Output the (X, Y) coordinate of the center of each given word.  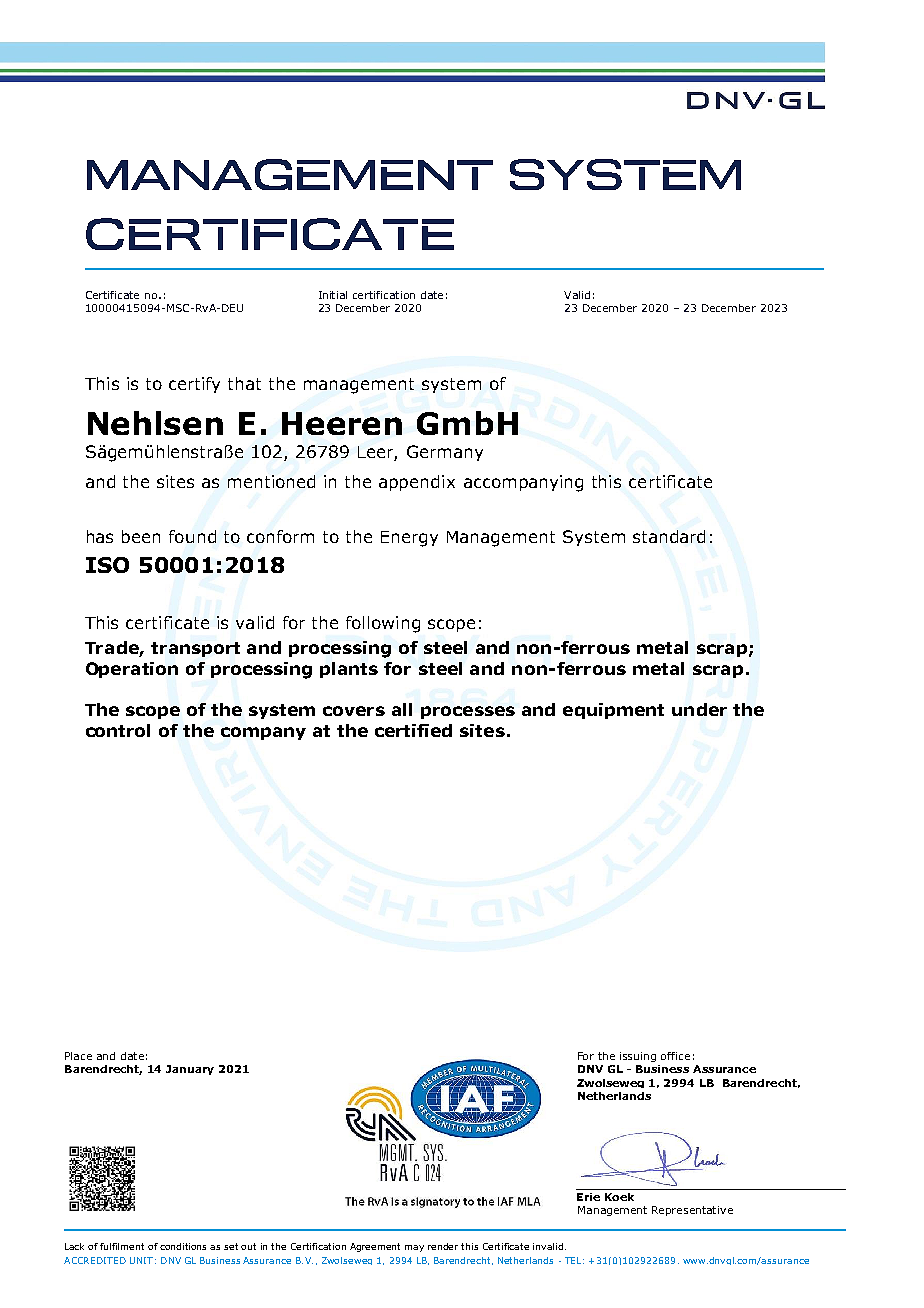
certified (413, 730)
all (402, 709)
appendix (417, 483)
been (141, 536)
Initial (333, 295)
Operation (132, 670)
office (675, 1056)
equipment (613, 711)
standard (669, 536)
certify (194, 385)
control (118, 730)
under (699, 709)
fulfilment (122, 1246)
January (190, 1070)
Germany (445, 453)
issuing (638, 1057)
